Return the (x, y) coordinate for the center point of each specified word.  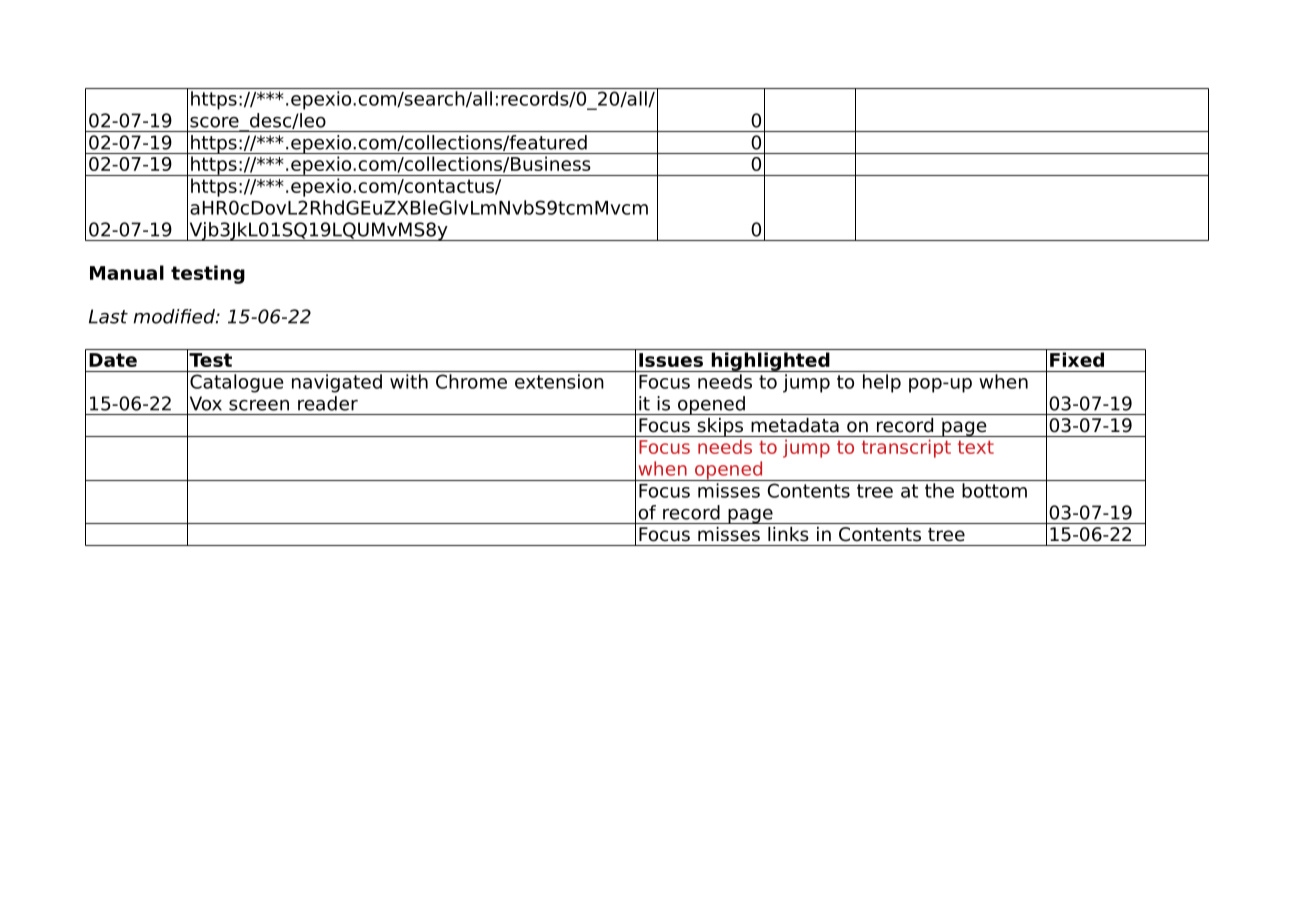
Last (108, 316)
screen (259, 405)
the (939, 490)
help (882, 383)
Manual (127, 272)
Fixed (1077, 359)
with (409, 381)
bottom (994, 490)
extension (559, 381)
